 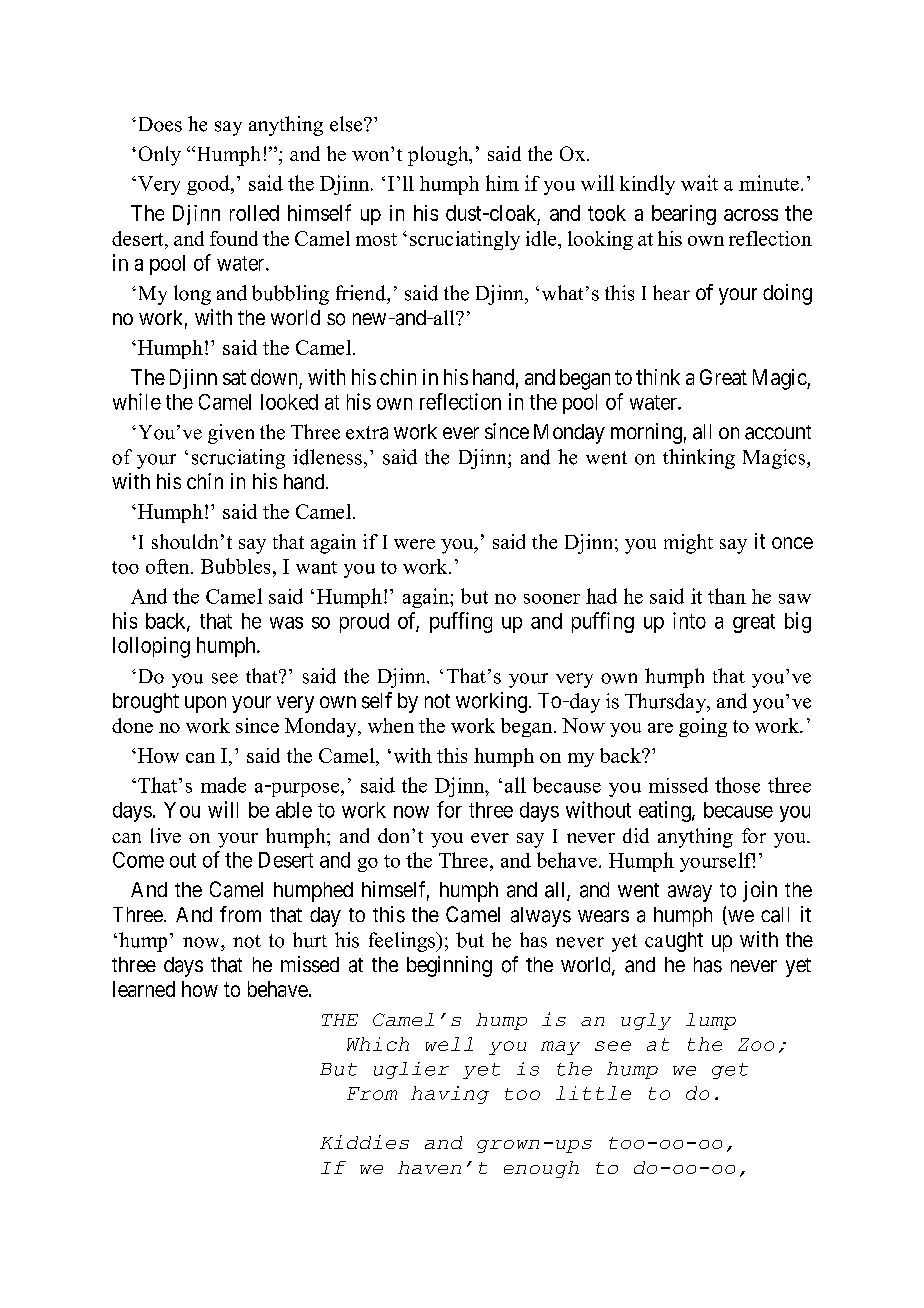 I want to click on upon, so click(x=205, y=704).
